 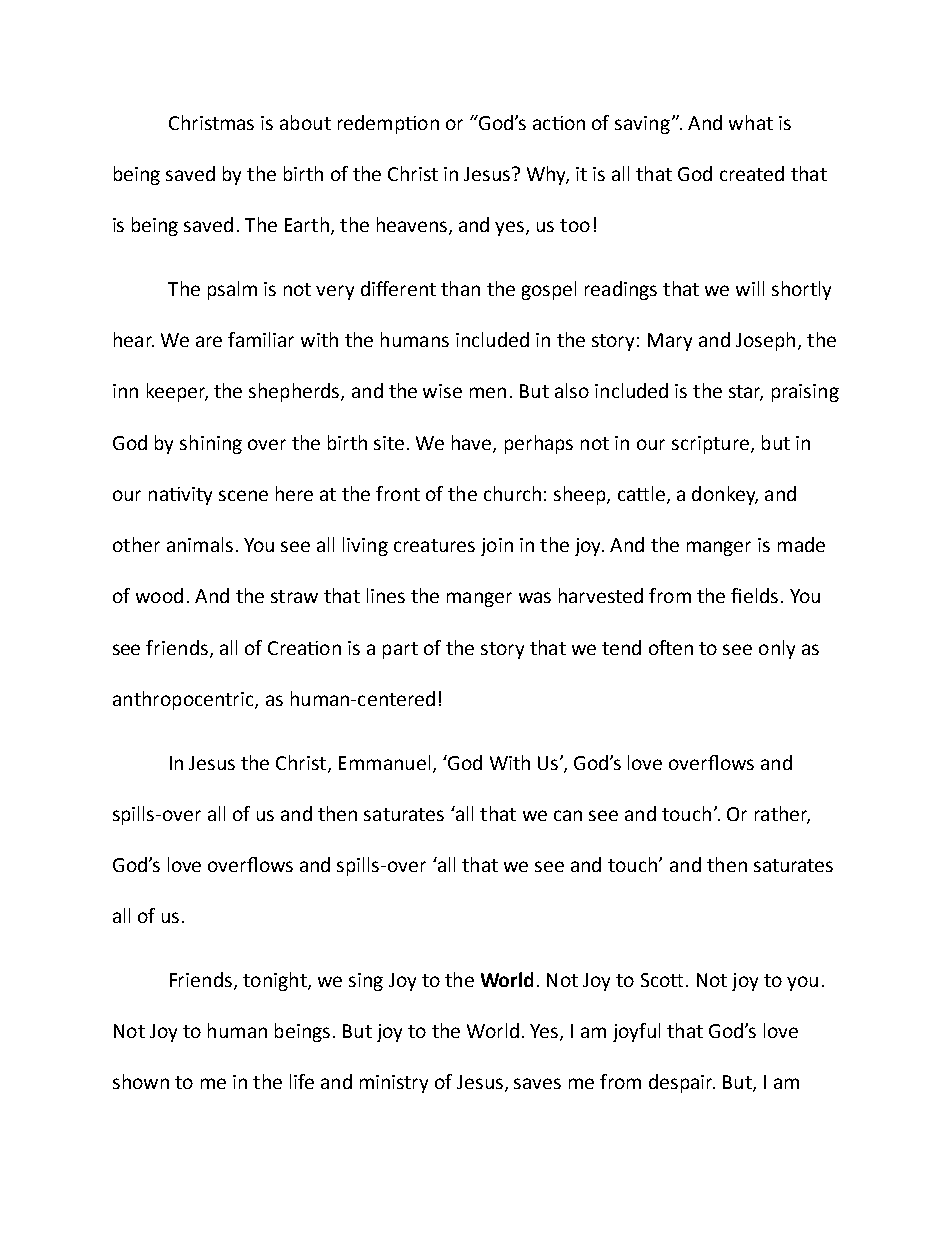 What do you see at coordinates (777, 649) in the screenshot?
I see `only` at bounding box center [777, 649].
